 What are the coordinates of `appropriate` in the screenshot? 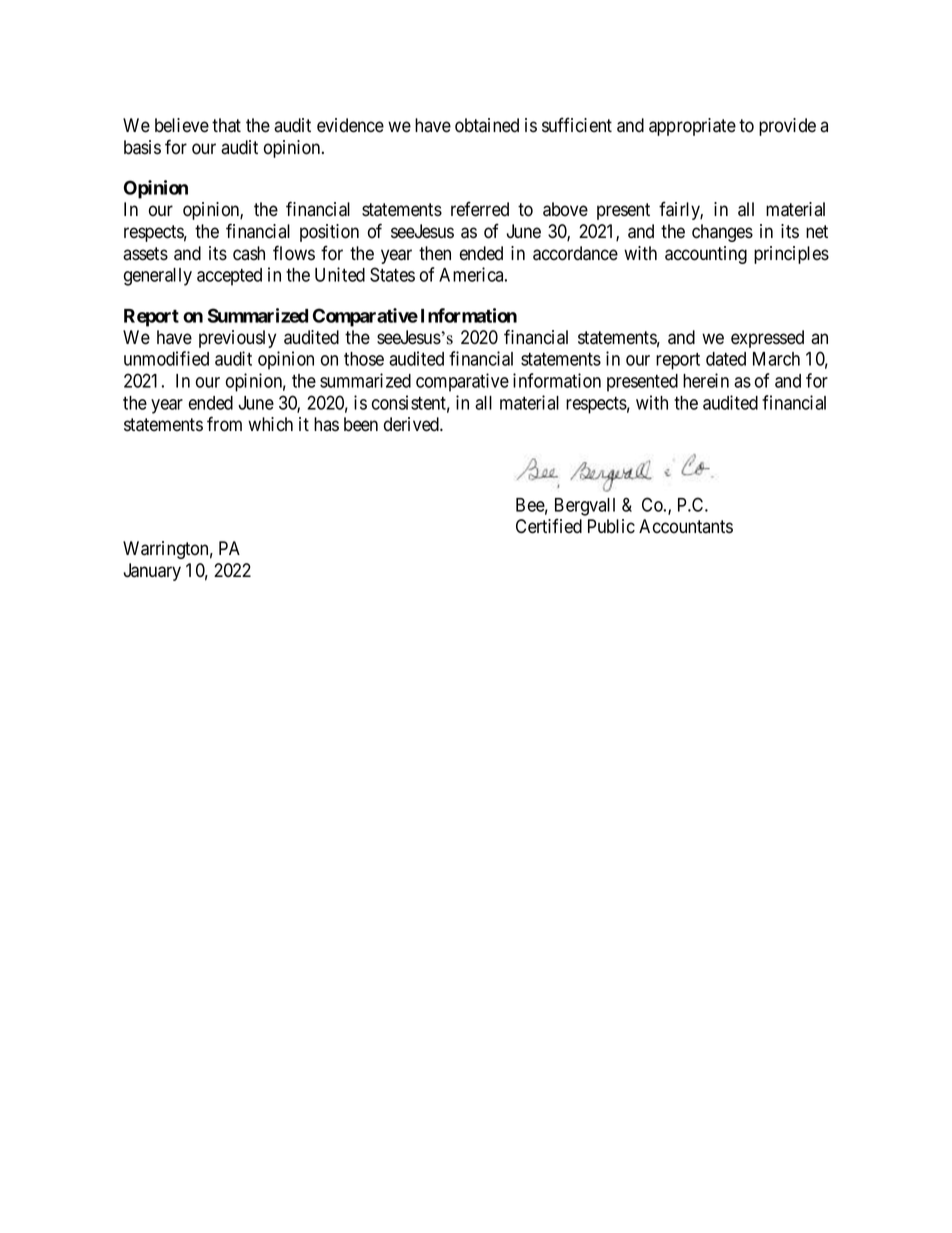 It's located at (692, 127).
